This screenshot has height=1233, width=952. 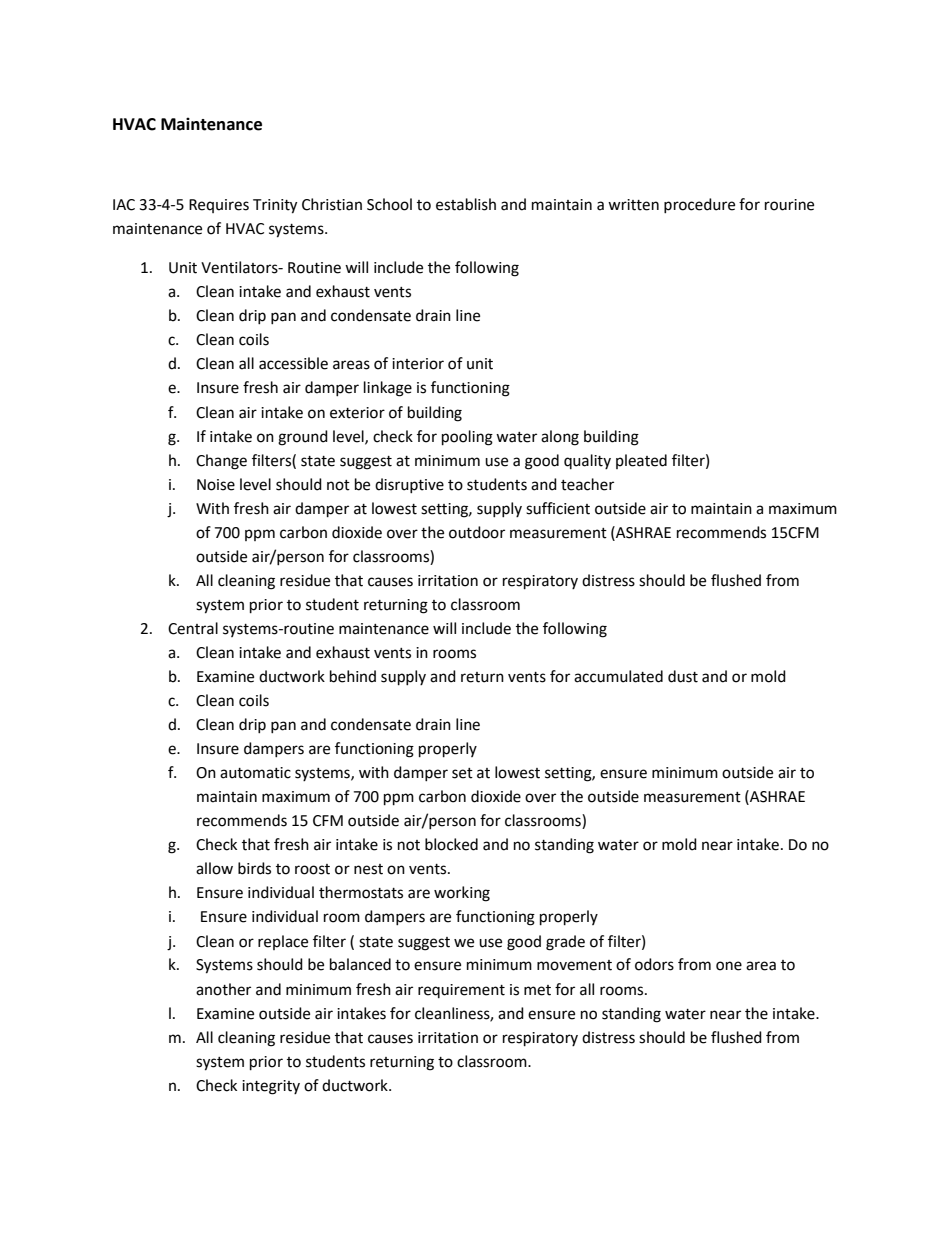 What do you see at coordinates (654, 964) in the screenshot?
I see `odors` at bounding box center [654, 964].
